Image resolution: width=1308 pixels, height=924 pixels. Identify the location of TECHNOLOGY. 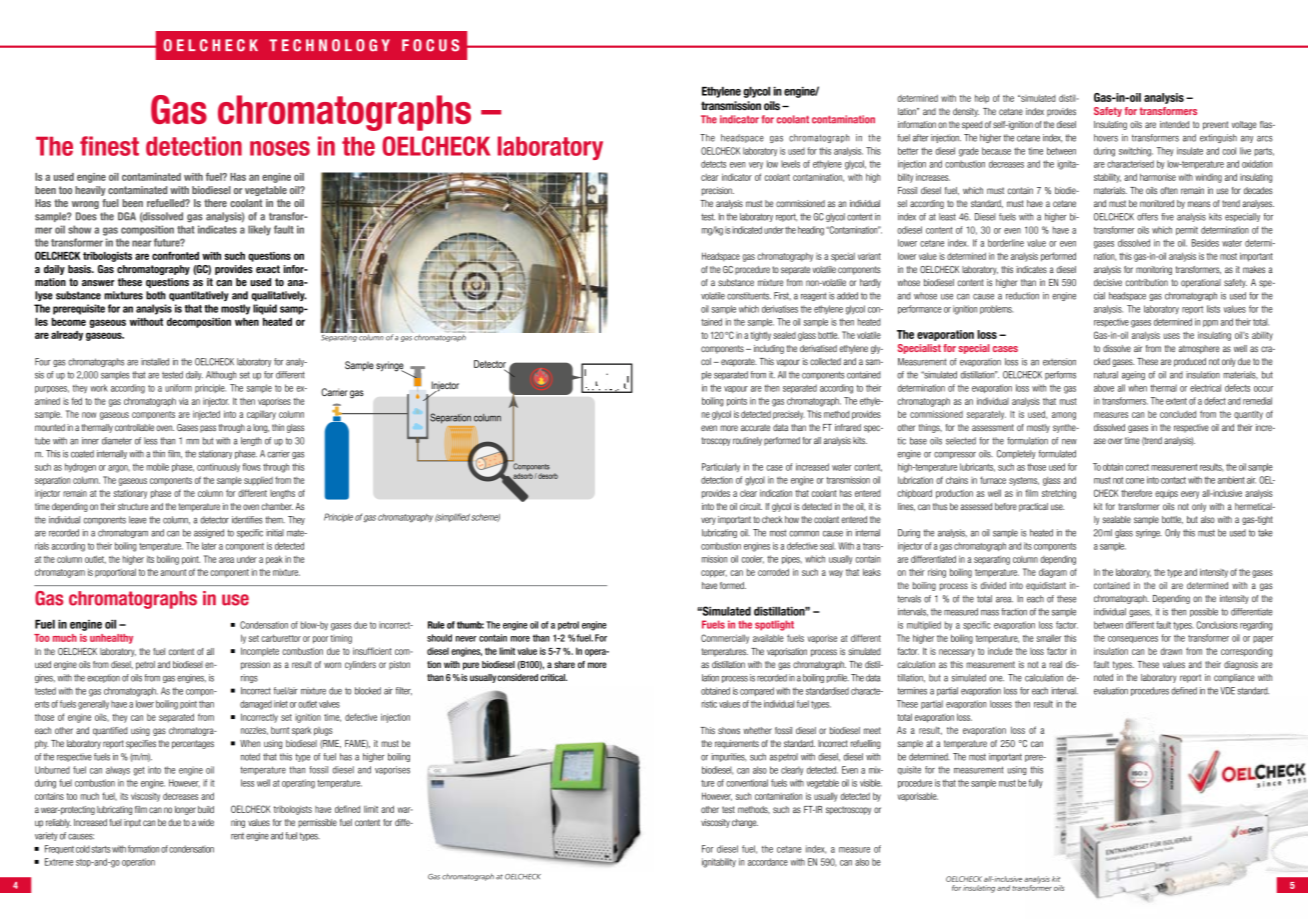
(329, 45).
